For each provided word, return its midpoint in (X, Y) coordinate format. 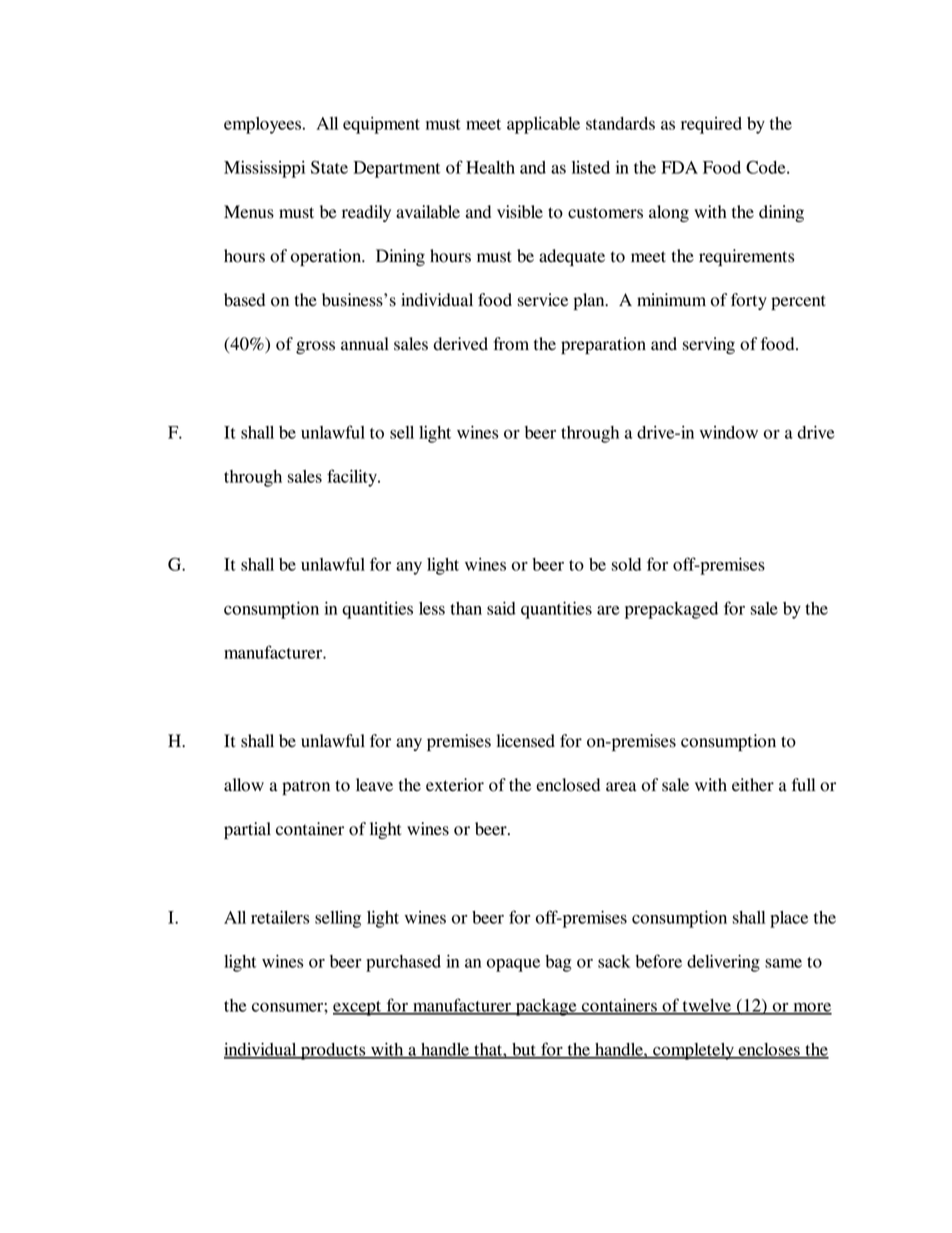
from (511, 344)
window (729, 432)
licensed (525, 741)
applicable (543, 125)
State (329, 167)
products (333, 1051)
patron (306, 787)
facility (353, 478)
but (524, 1050)
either (753, 785)
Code (767, 167)
